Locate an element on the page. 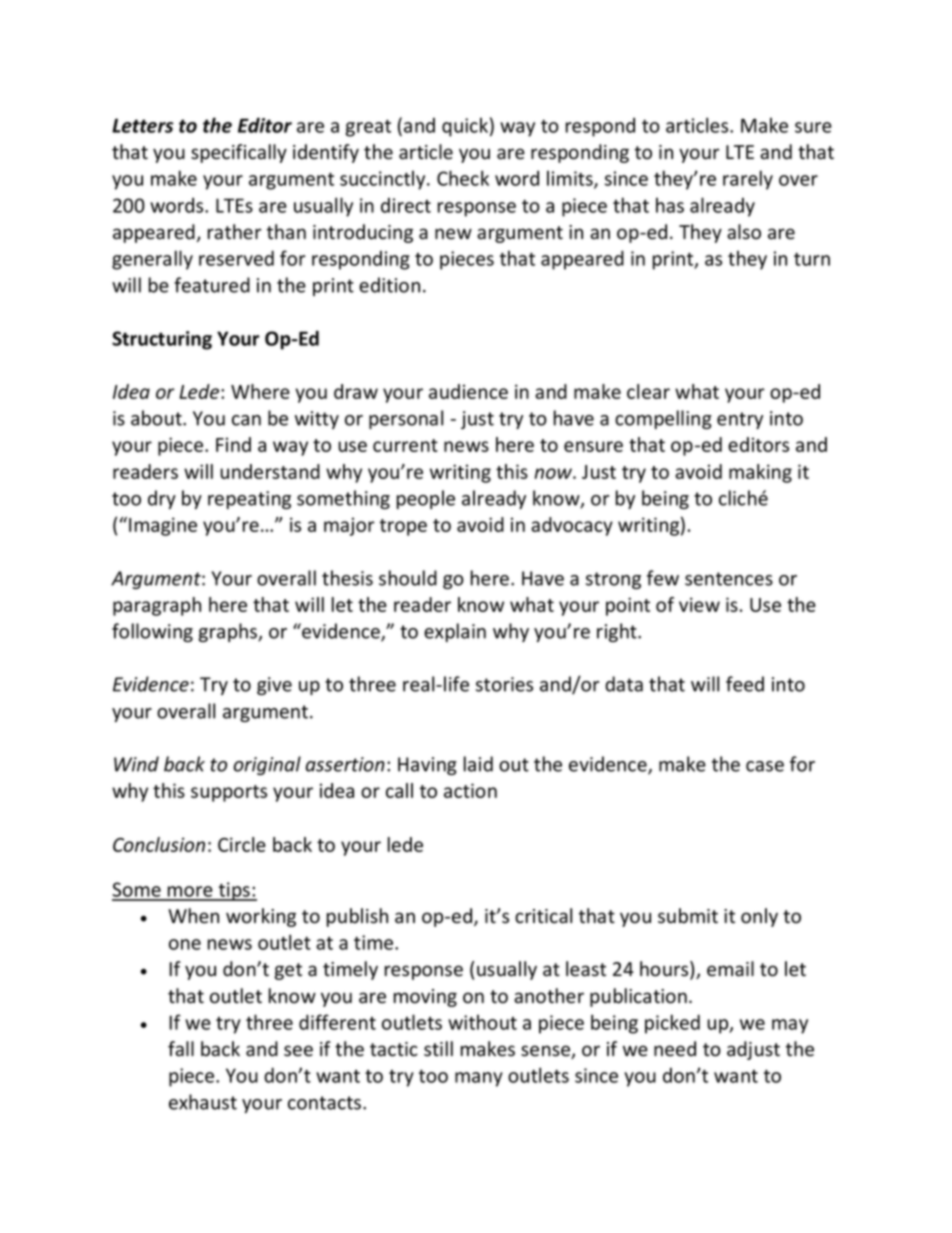  exhaust is located at coordinates (203, 1102).
